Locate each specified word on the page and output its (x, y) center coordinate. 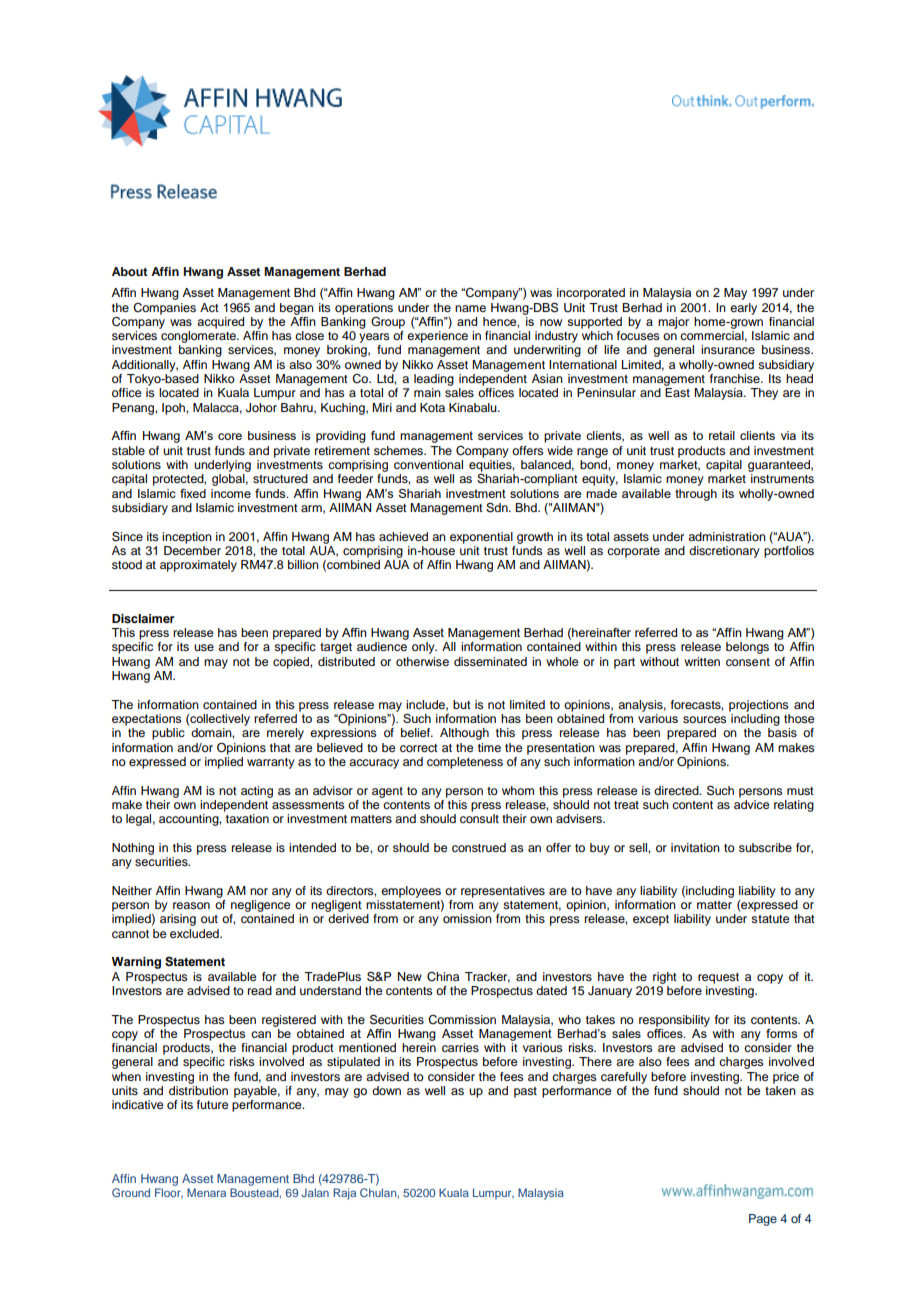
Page (763, 1220)
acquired (220, 323)
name (470, 308)
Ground (131, 1192)
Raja (344, 1194)
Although (464, 734)
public (168, 734)
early (743, 309)
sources (705, 719)
